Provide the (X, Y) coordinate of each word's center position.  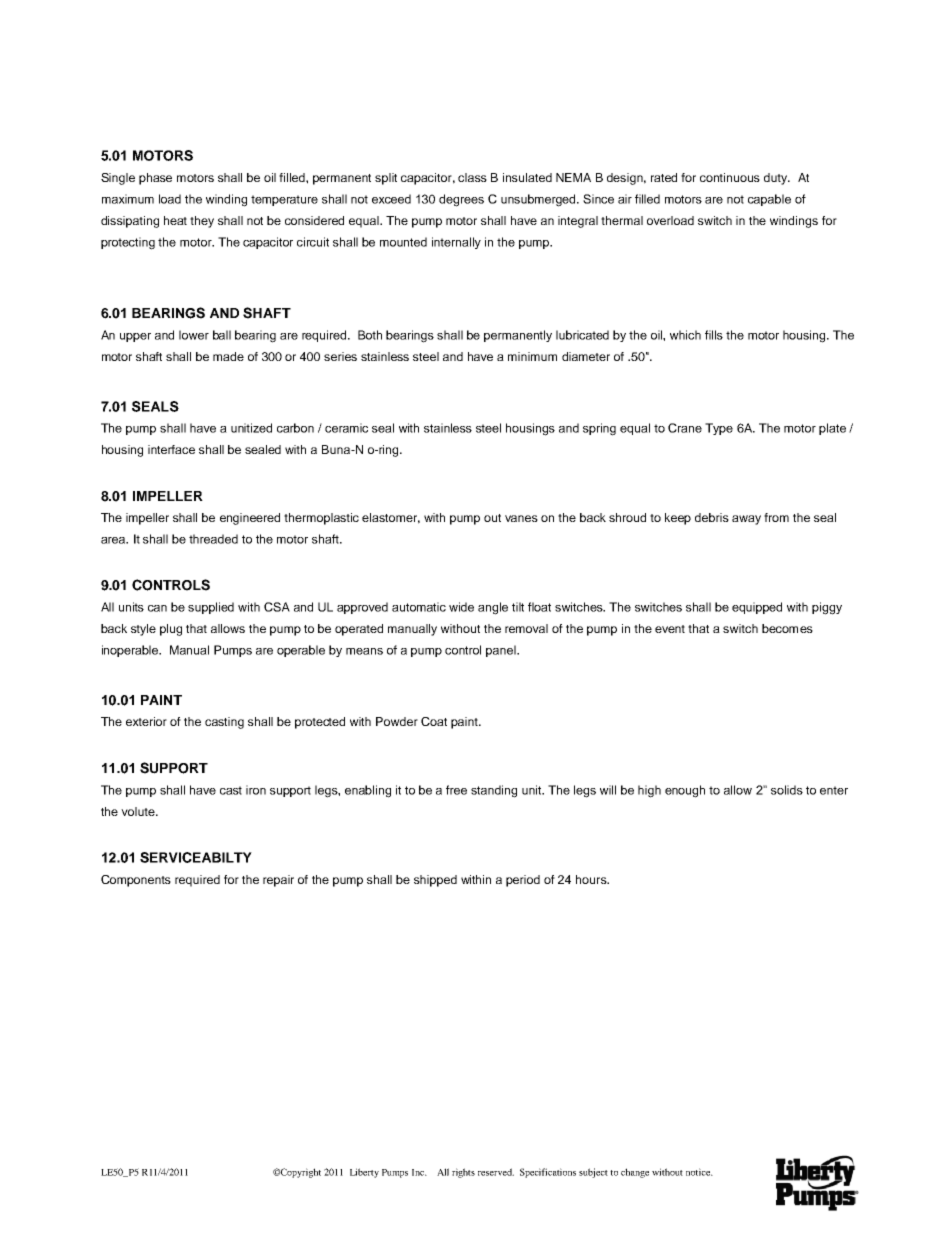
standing (494, 791)
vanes (521, 518)
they (202, 222)
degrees (461, 200)
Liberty (364, 1173)
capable (769, 200)
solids (787, 790)
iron (256, 790)
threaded (213, 539)
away (746, 520)
